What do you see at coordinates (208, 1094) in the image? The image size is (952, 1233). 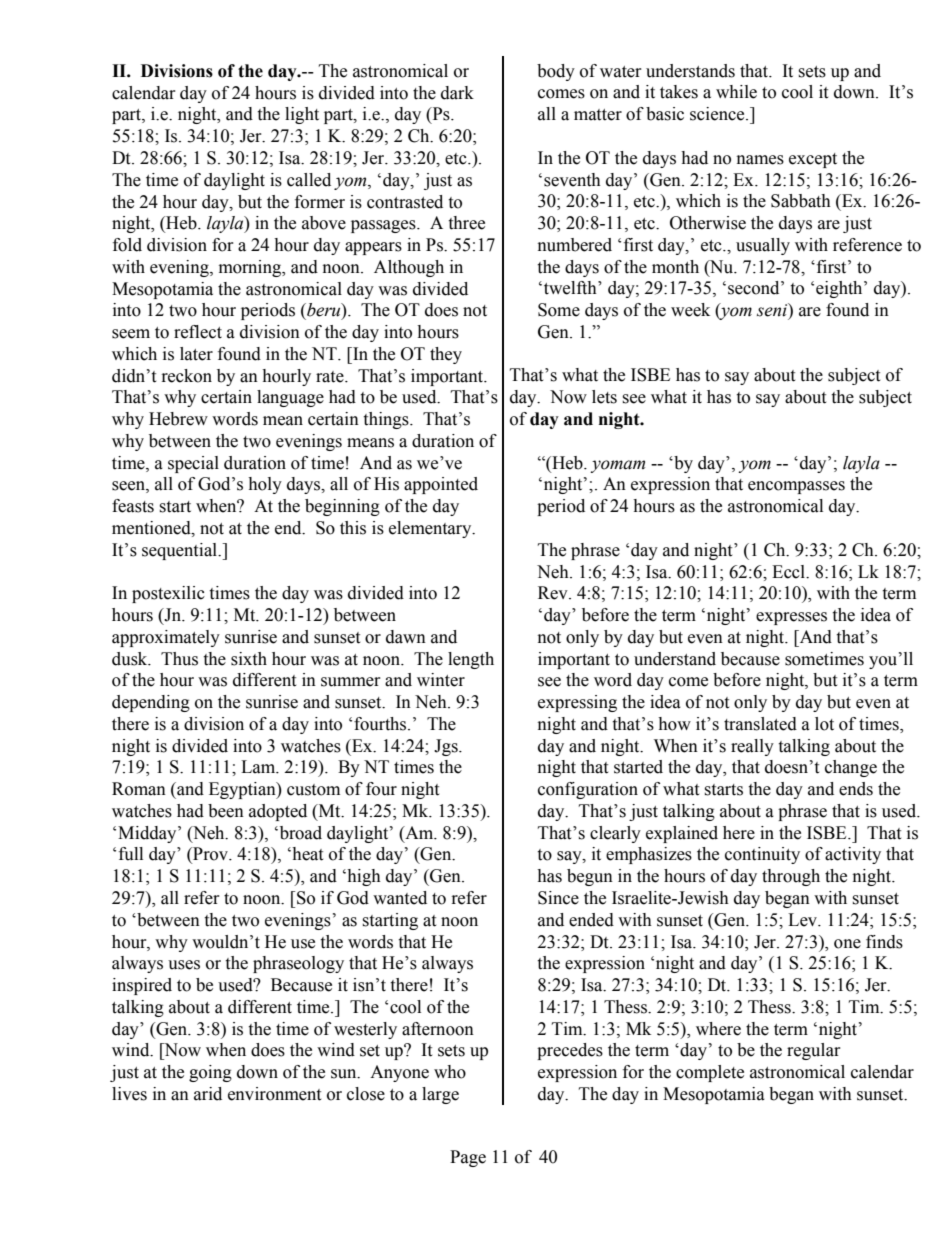 I see `arid` at bounding box center [208, 1094].
